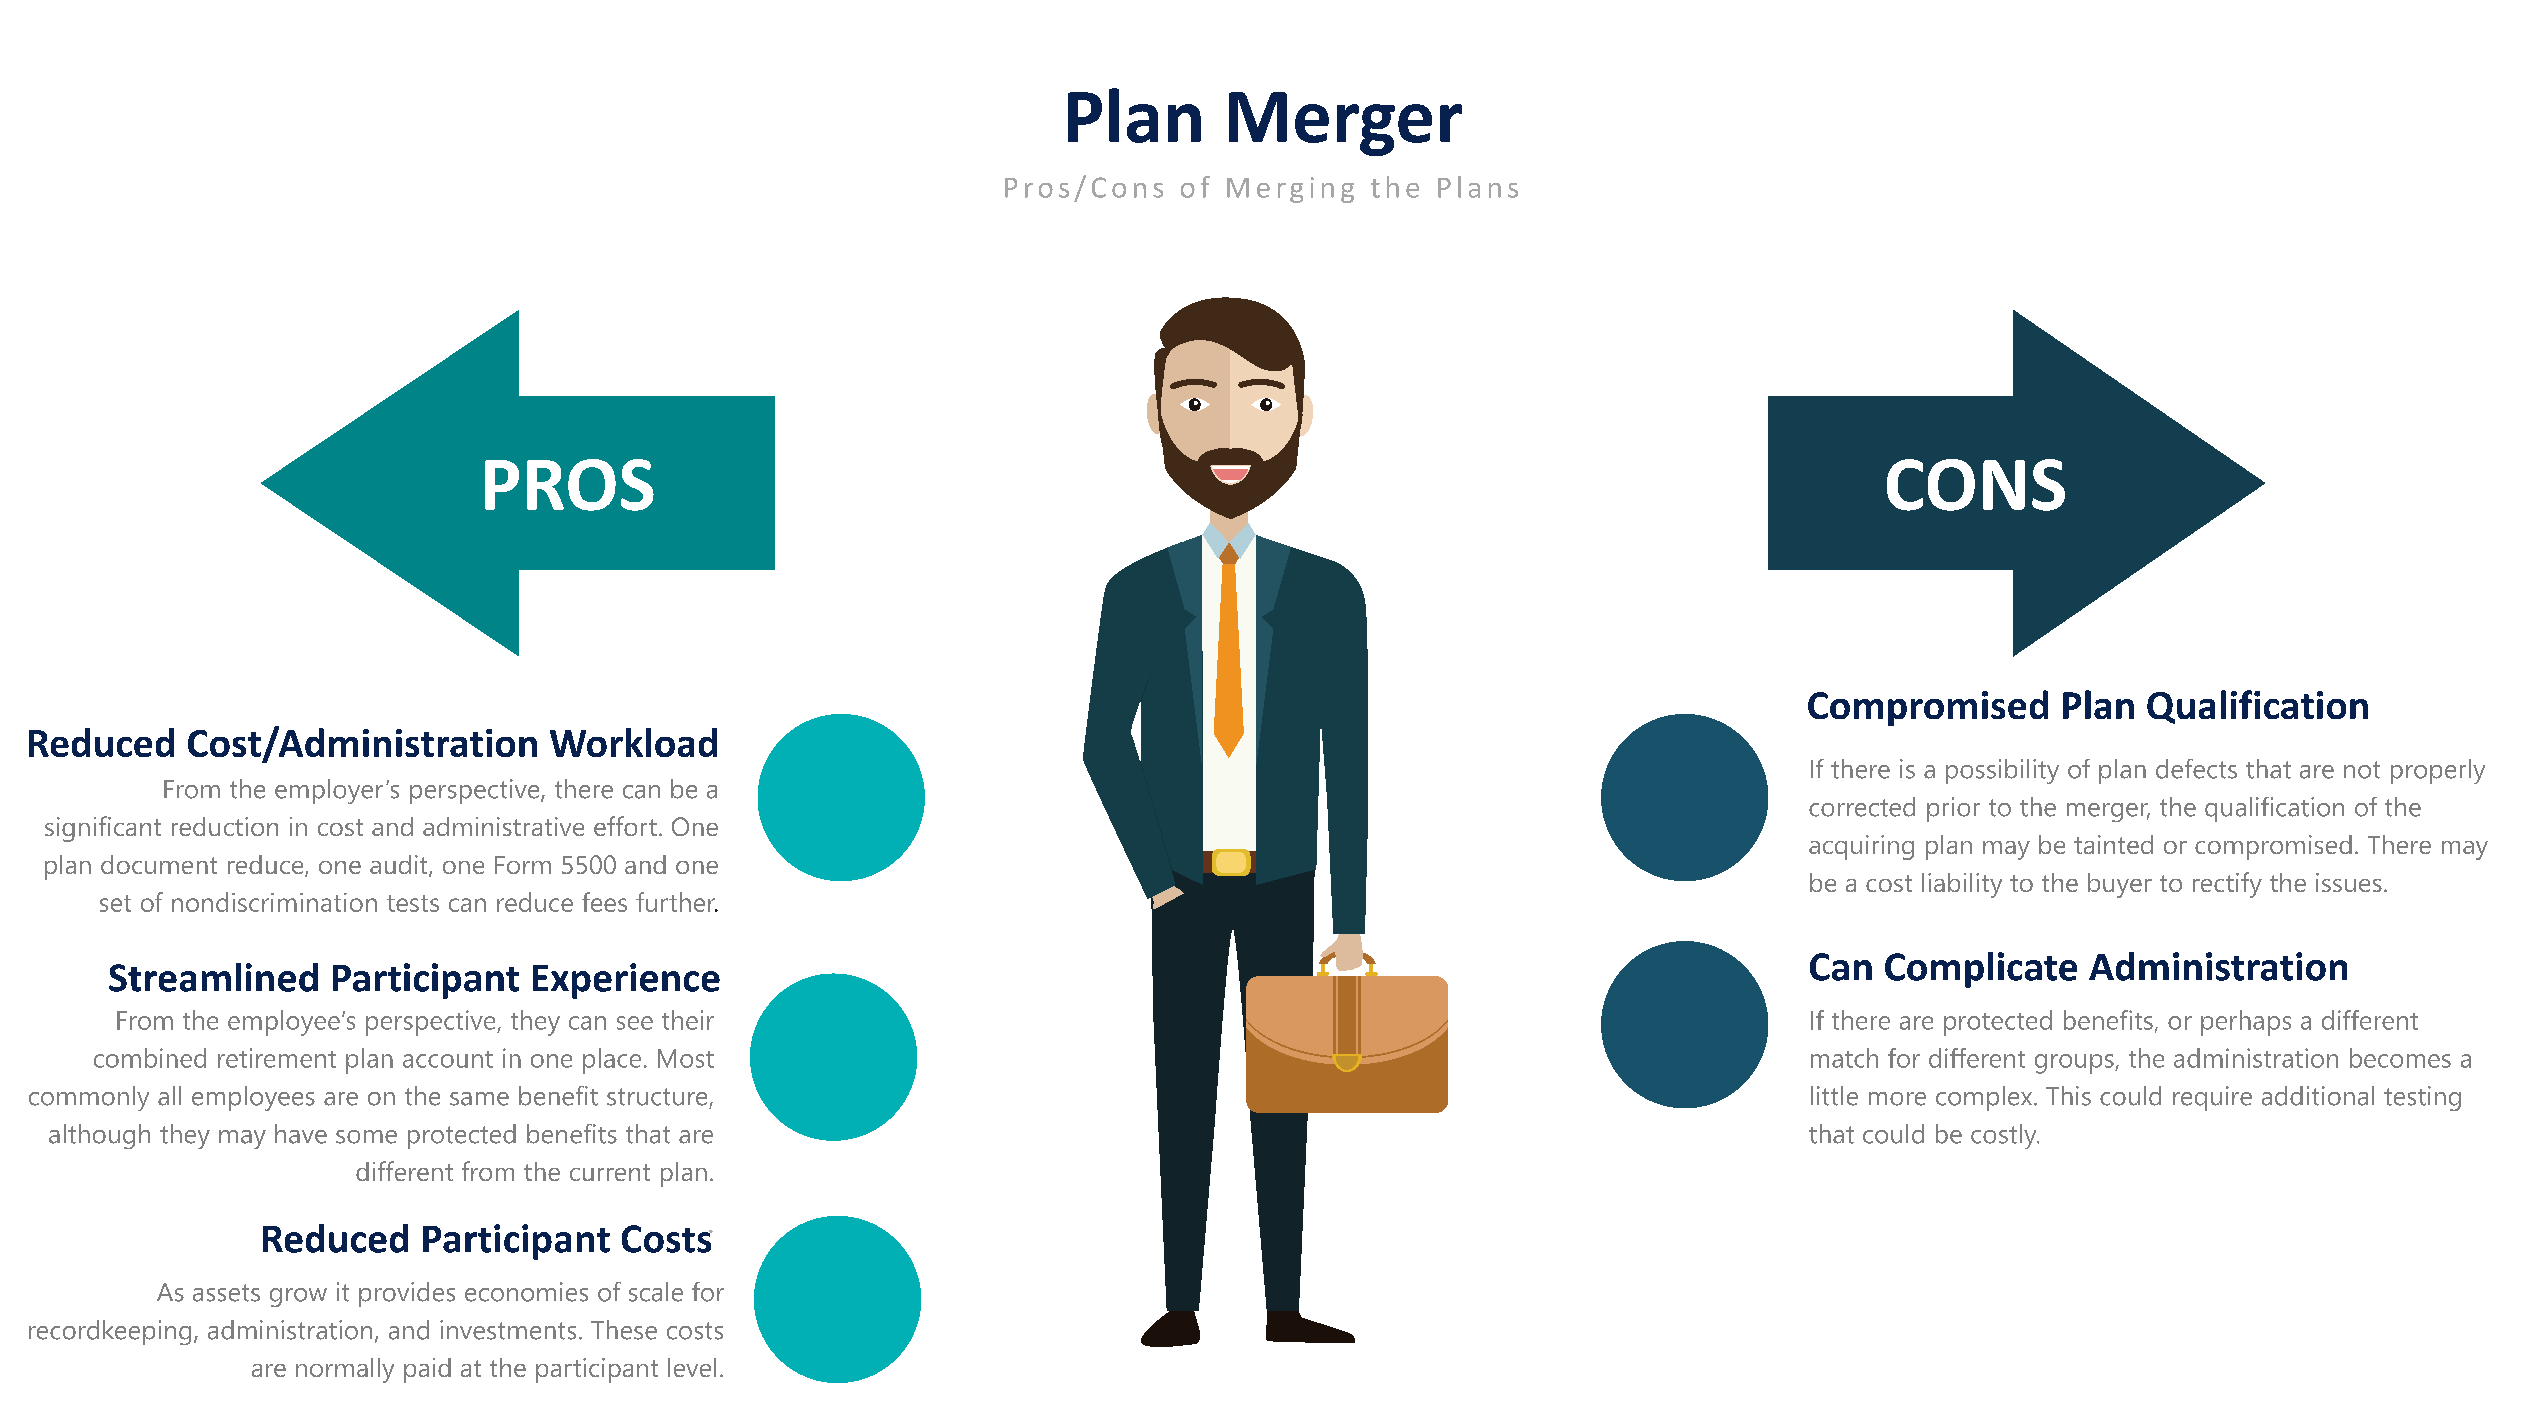 The width and height of the image is (2526, 1421). Describe the element at coordinates (1862, 807) in the image. I see `corrected` at that location.
